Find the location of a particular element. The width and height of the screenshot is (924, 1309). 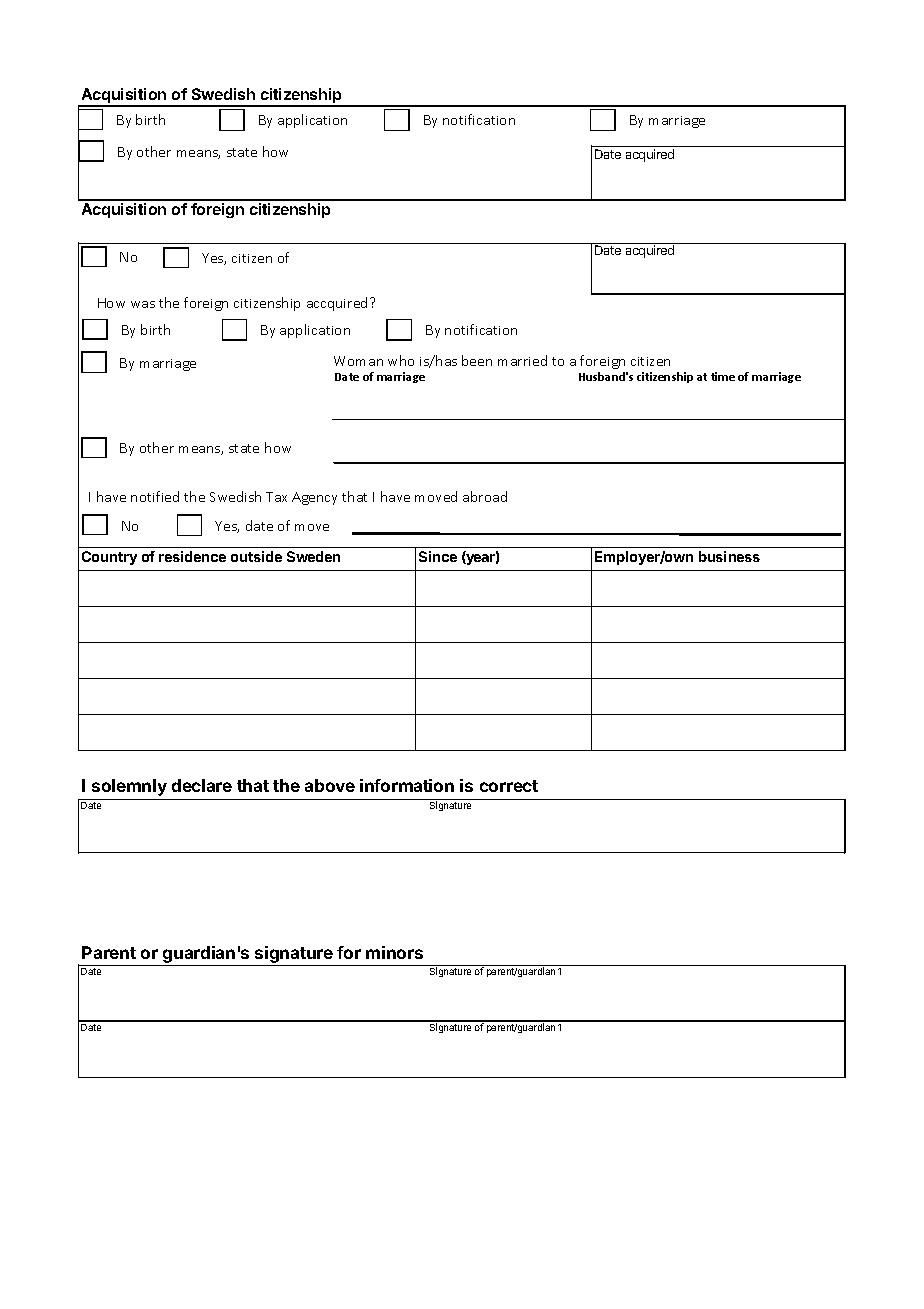

business is located at coordinates (729, 556).
